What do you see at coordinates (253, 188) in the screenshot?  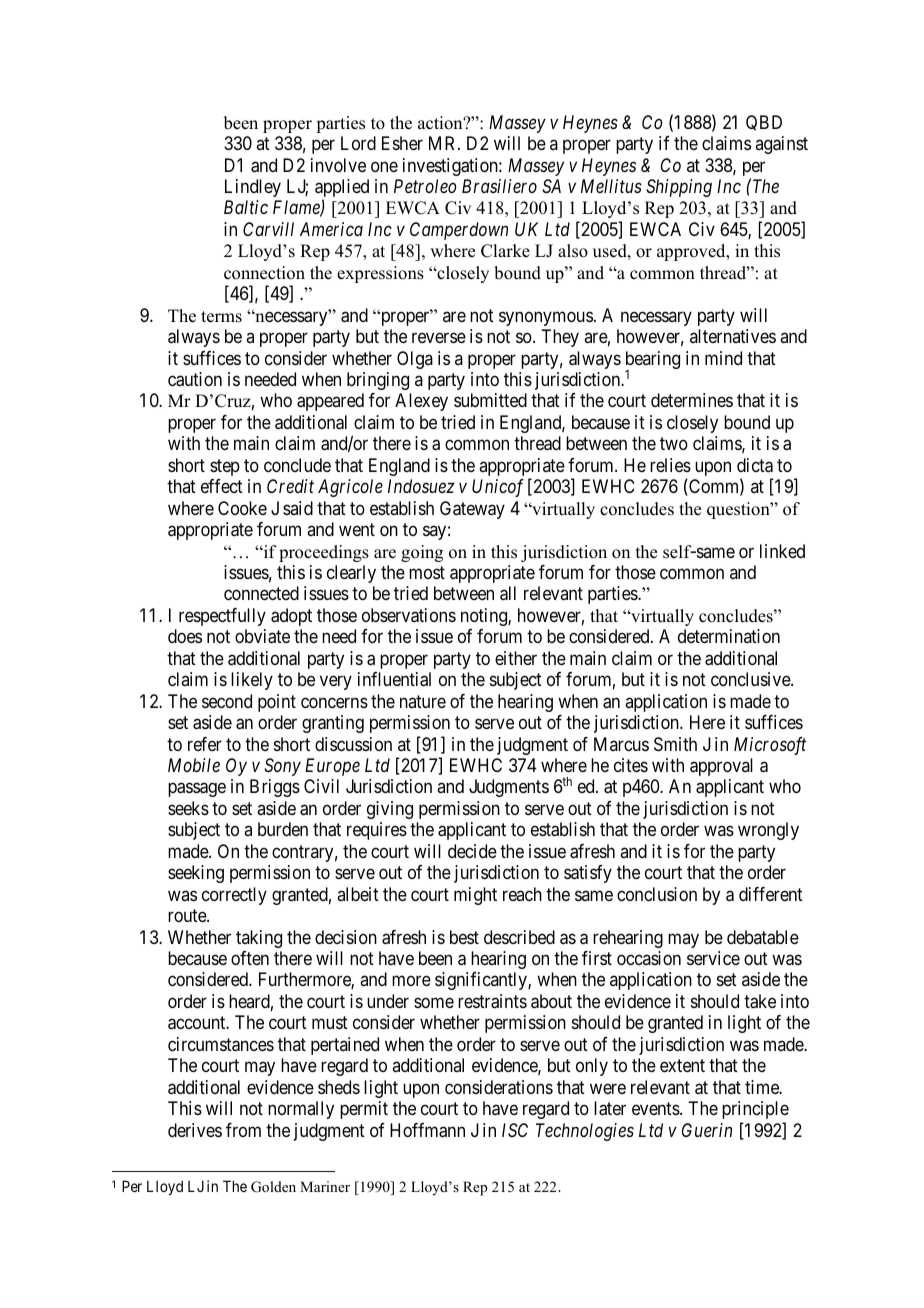 I see `Lindley` at bounding box center [253, 188].
